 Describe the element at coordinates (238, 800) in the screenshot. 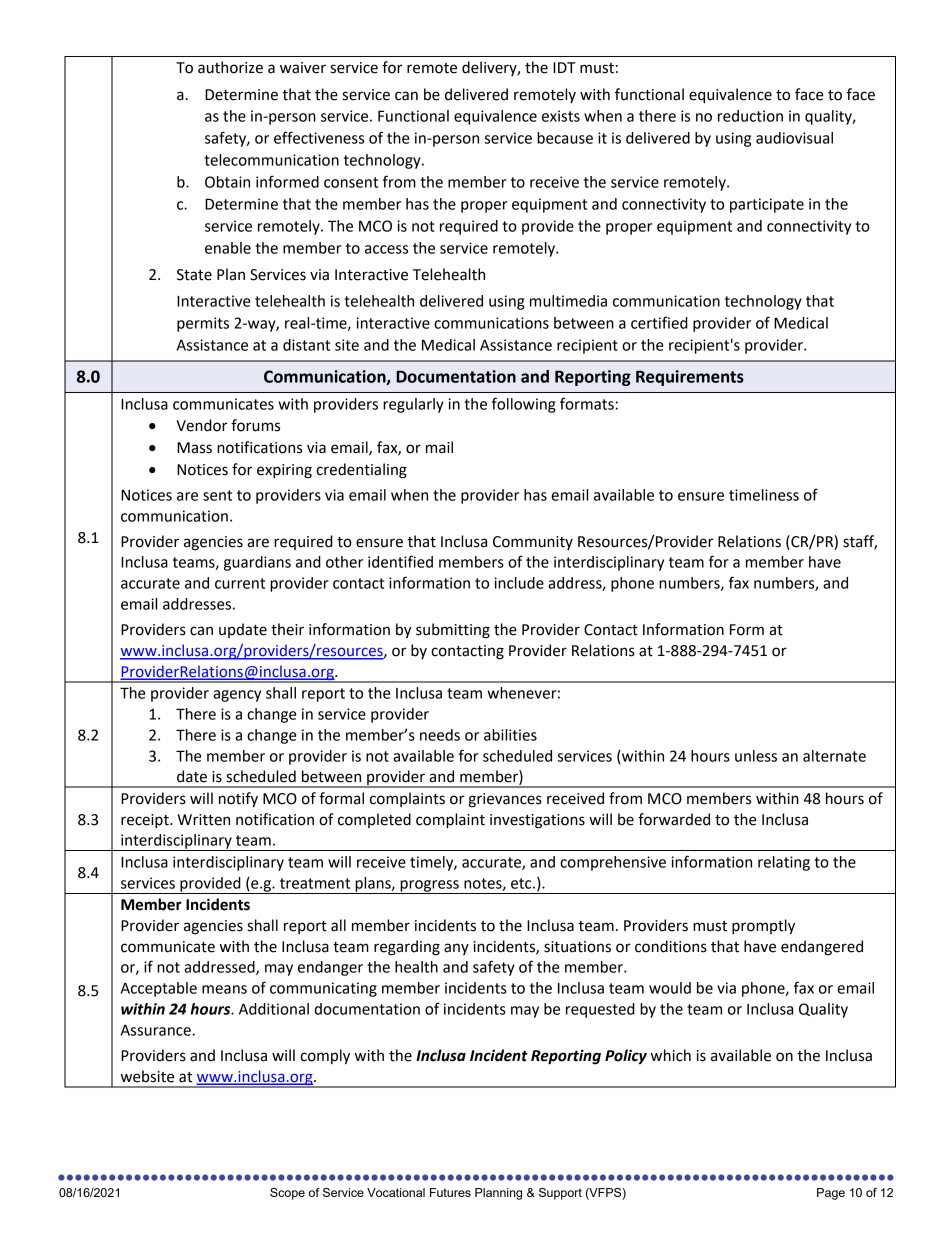

I see `notify` at that location.
